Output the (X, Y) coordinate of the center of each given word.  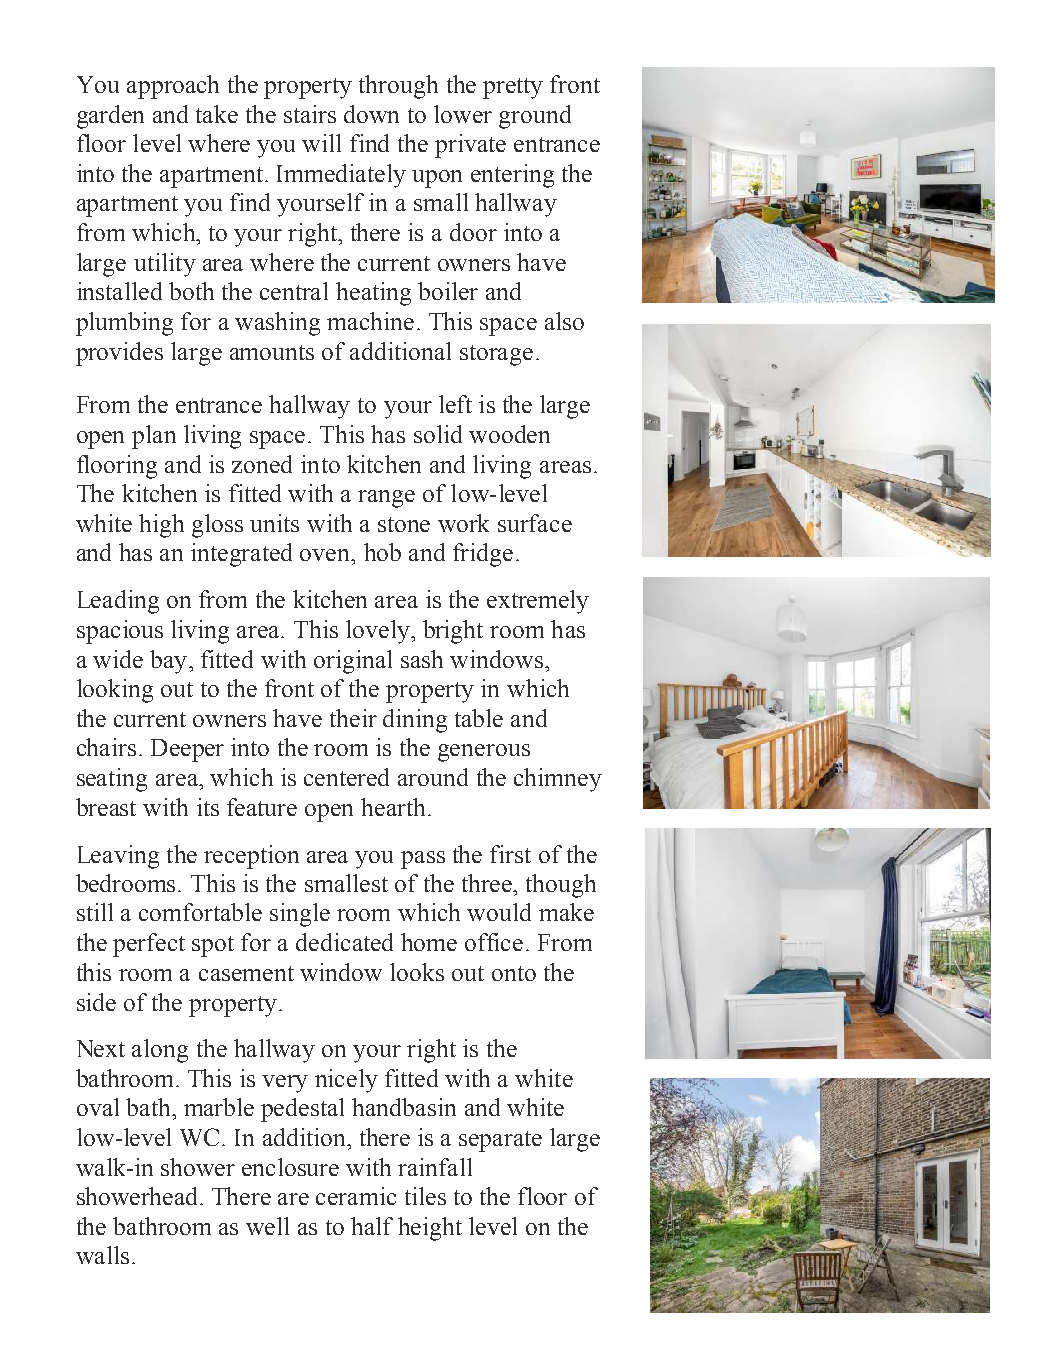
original (353, 662)
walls (102, 1255)
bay (168, 662)
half (372, 1226)
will (321, 143)
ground (535, 117)
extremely (538, 602)
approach (173, 87)
